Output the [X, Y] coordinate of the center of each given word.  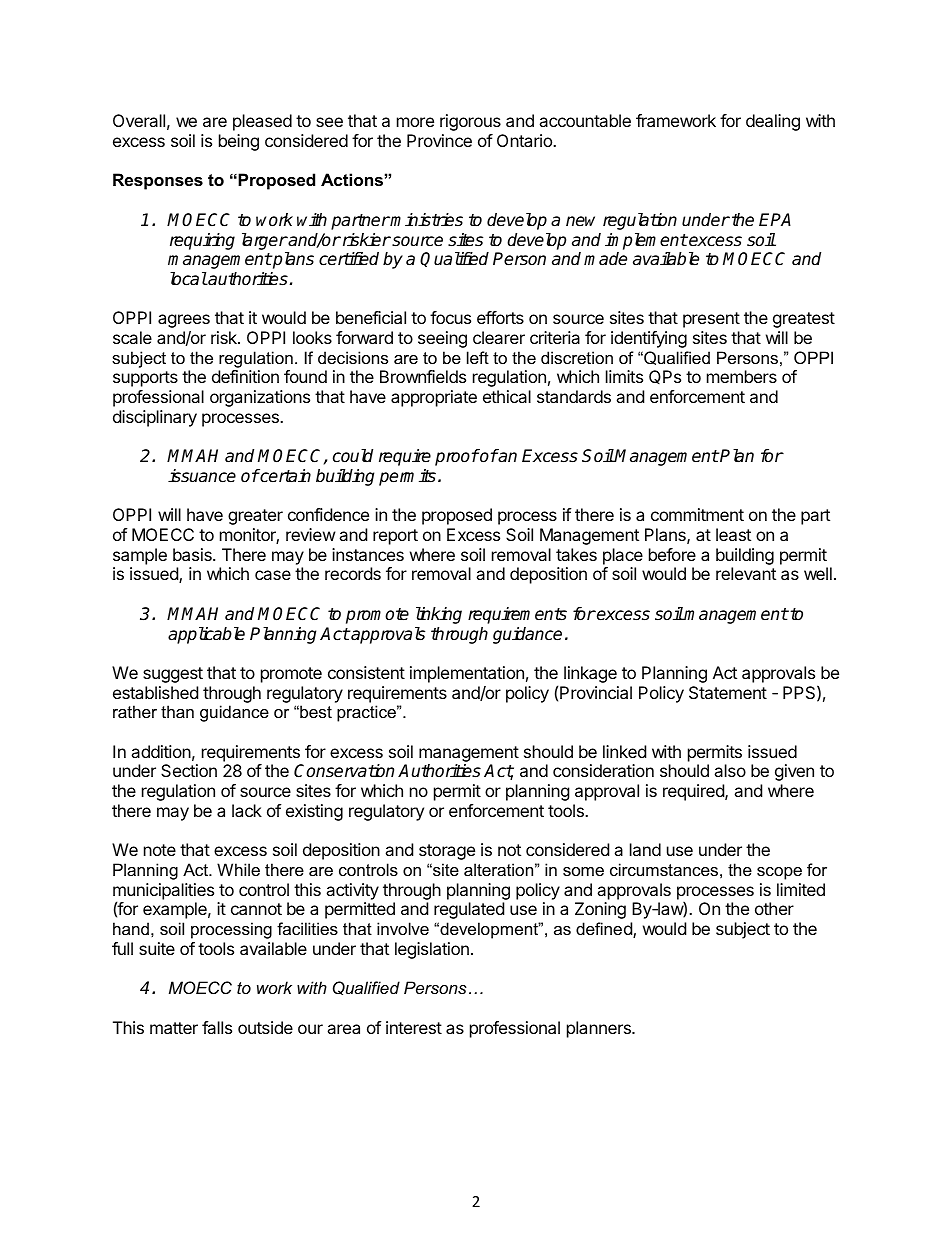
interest [414, 1027]
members [742, 376]
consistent [366, 672]
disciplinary [155, 418]
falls [217, 1027]
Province [439, 140]
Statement [728, 692]
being [239, 142]
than [177, 711]
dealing [773, 122]
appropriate [434, 398]
